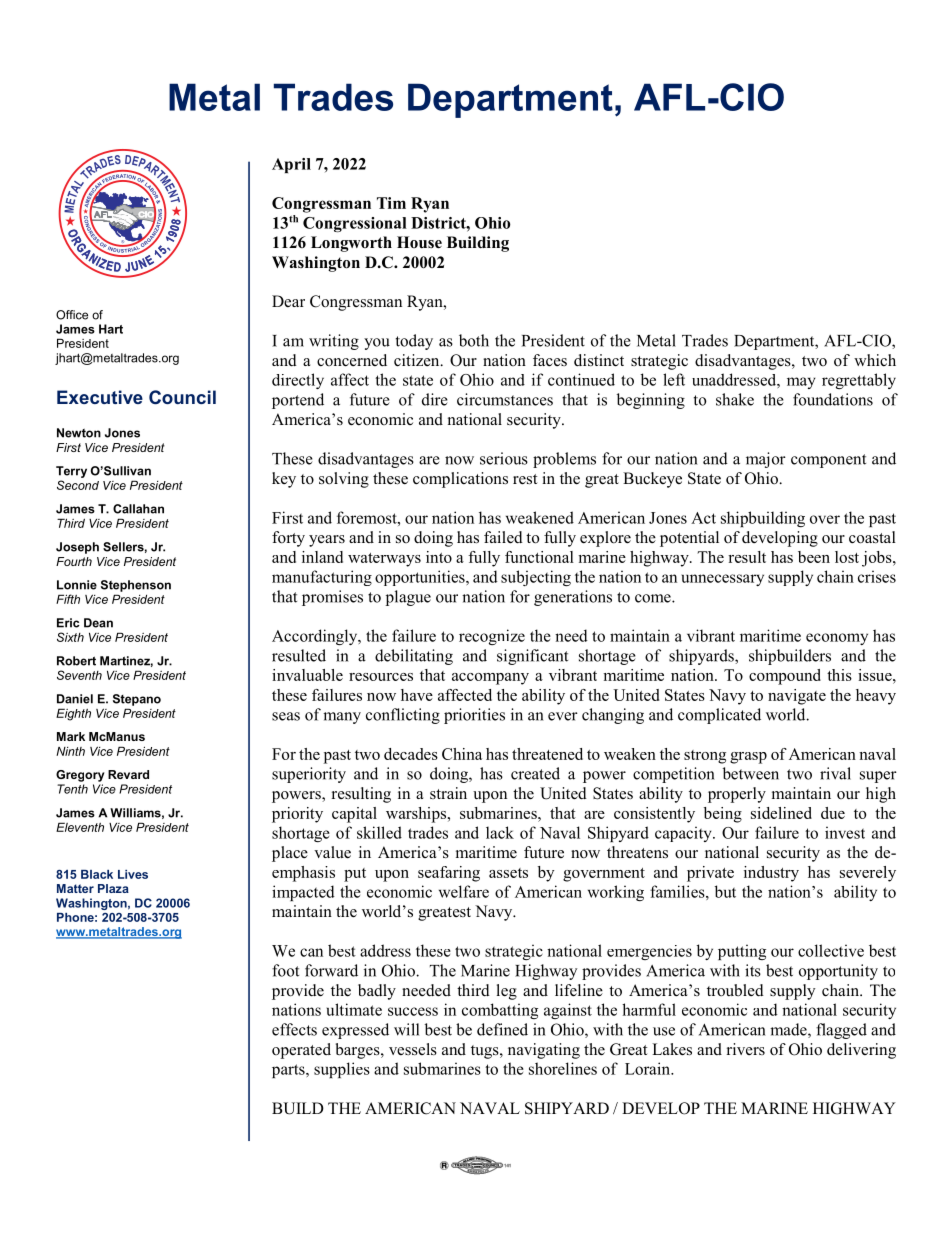 The width and height of the screenshot is (952, 1233). I want to click on Council, so click(182, 397).
